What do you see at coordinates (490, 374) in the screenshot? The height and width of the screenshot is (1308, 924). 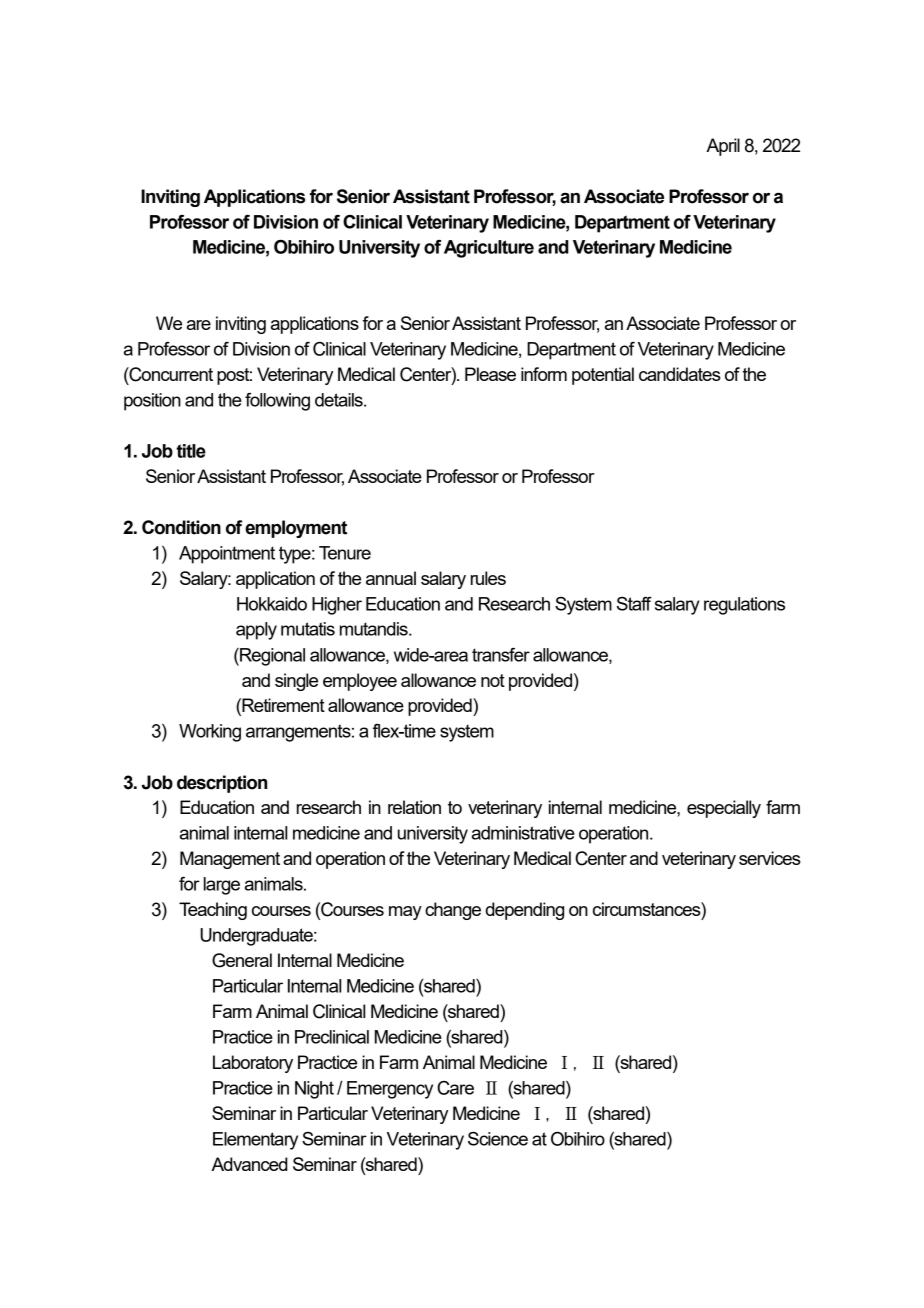 I see `Please` at bounding box center [490, 374].
